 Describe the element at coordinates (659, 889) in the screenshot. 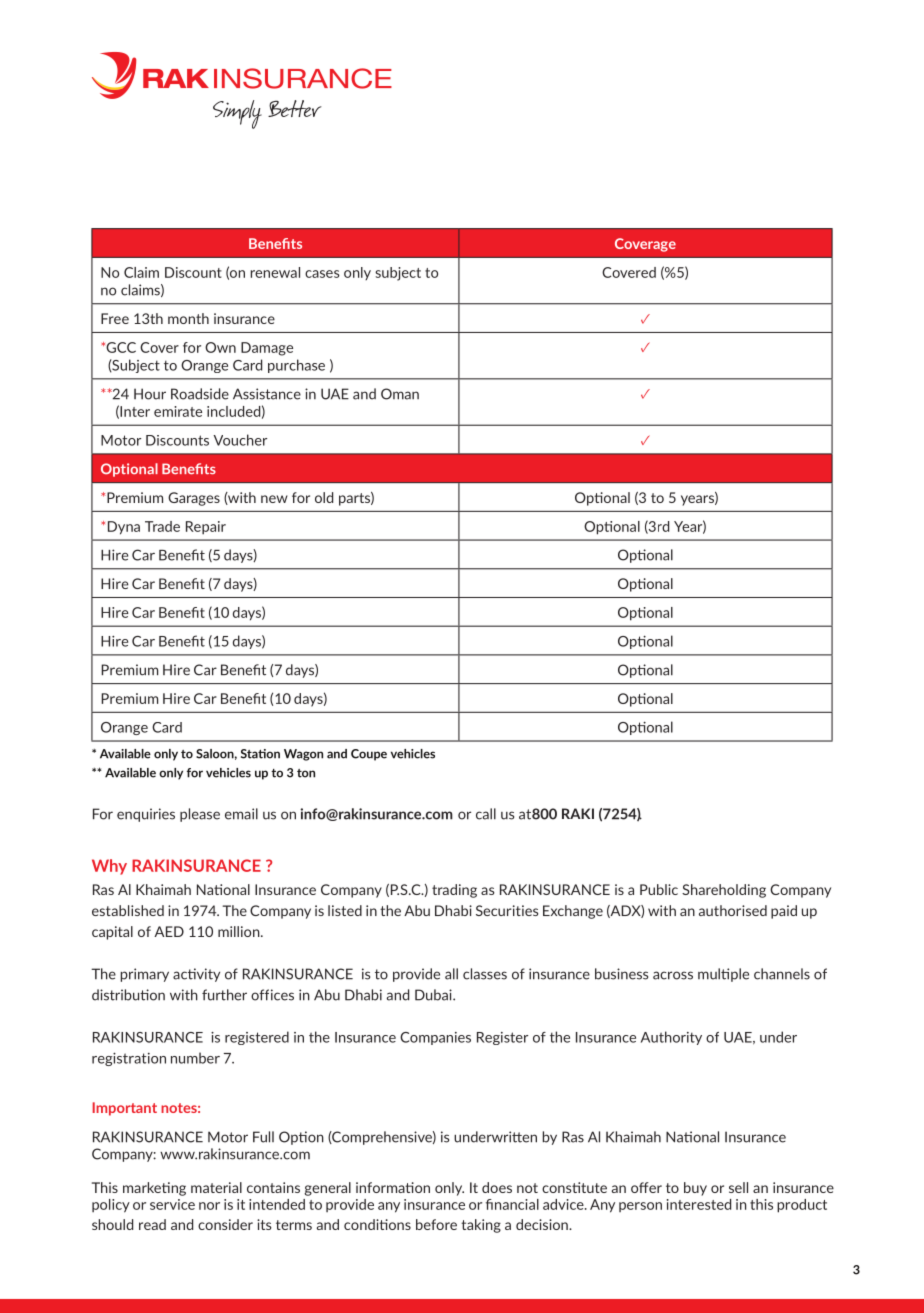

I see `Public` at that location.
